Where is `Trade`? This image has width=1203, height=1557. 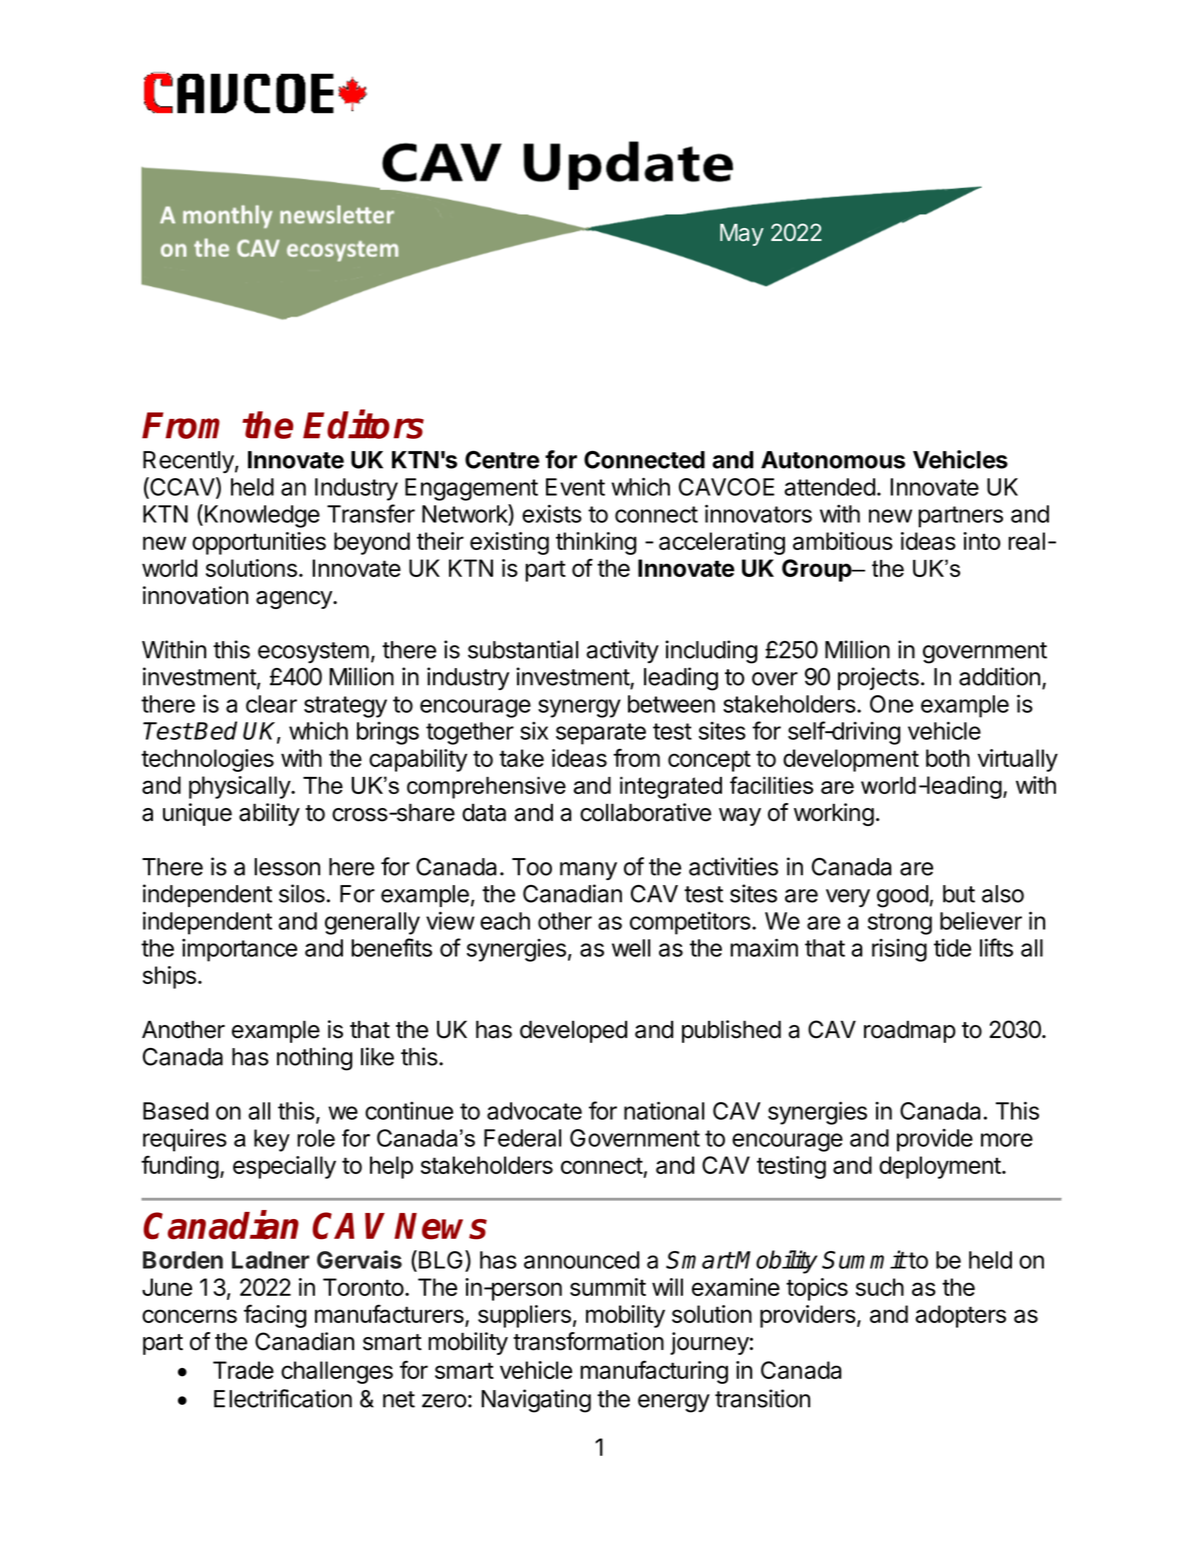 Trade is located at coordinates (243, 1370).
